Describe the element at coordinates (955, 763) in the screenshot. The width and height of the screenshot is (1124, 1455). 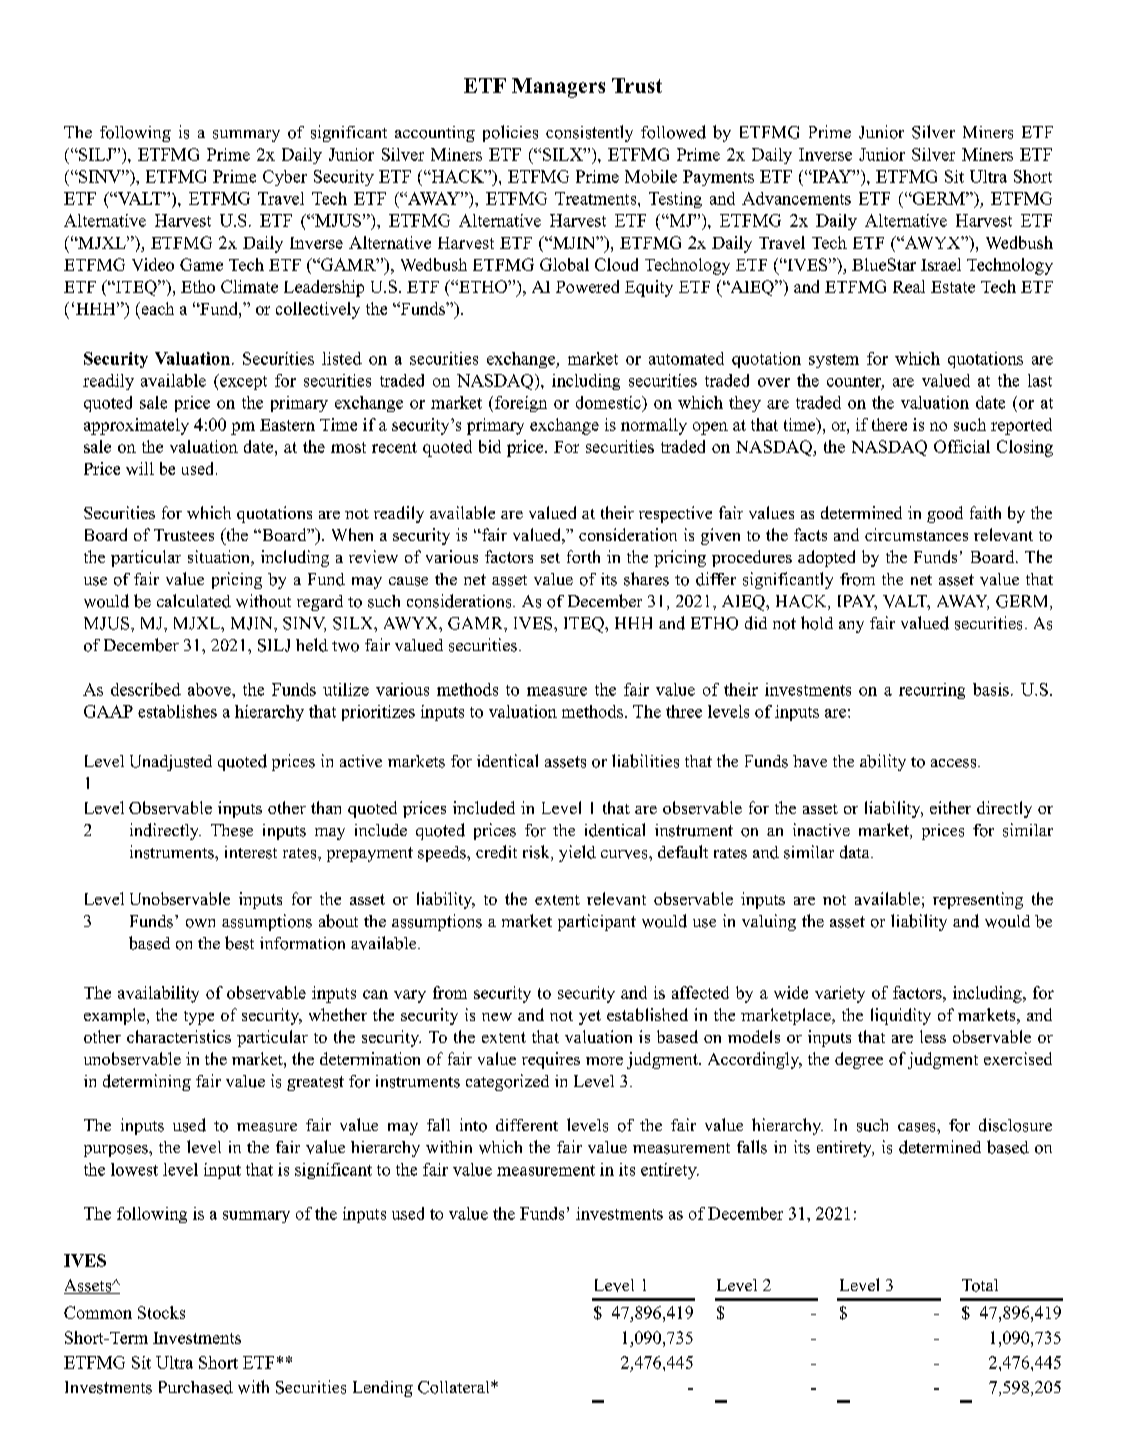
I see `access` at that location.
